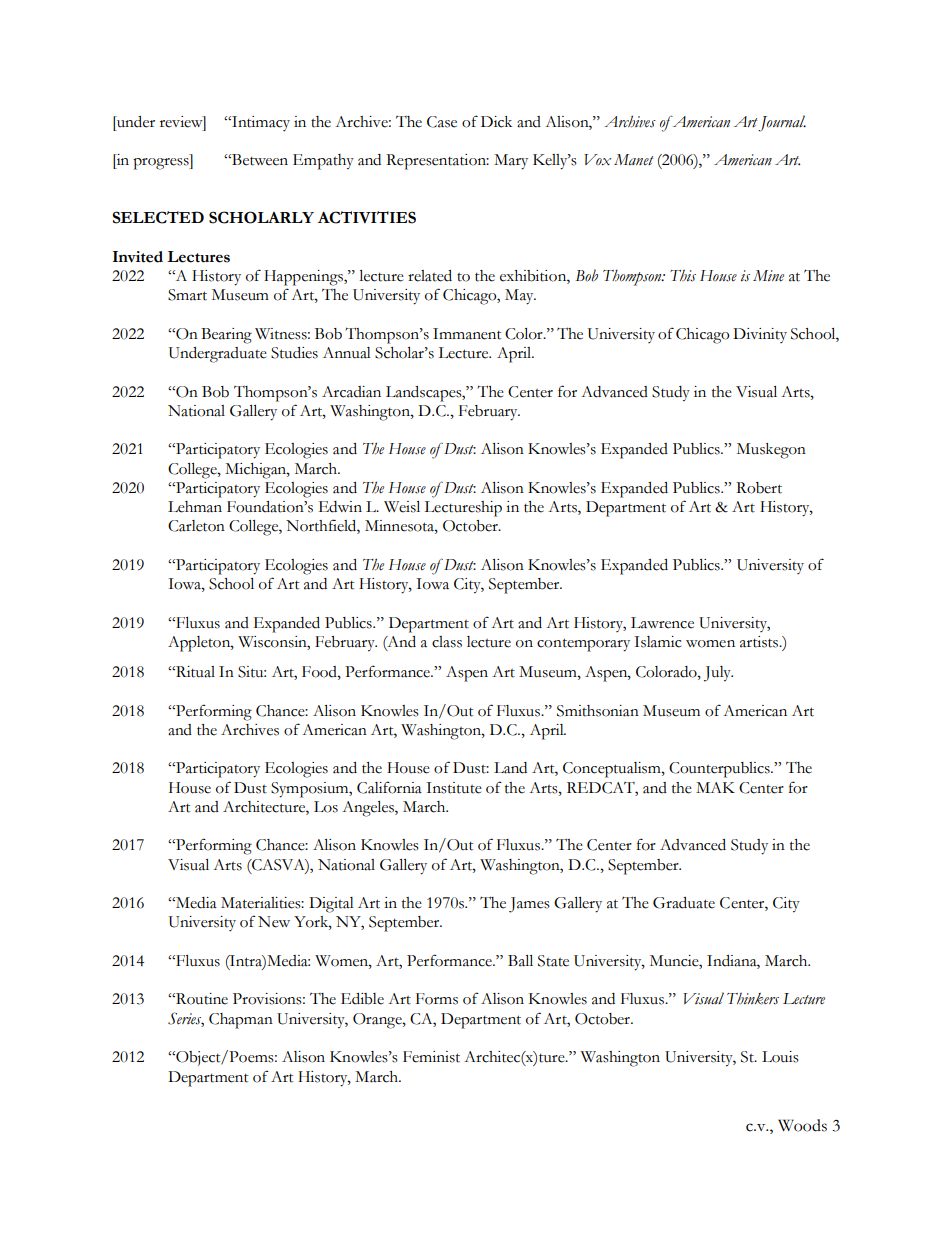  Describe the element at coordinates (340, 507) in the screenshot. I see `Edwin` at that location.
